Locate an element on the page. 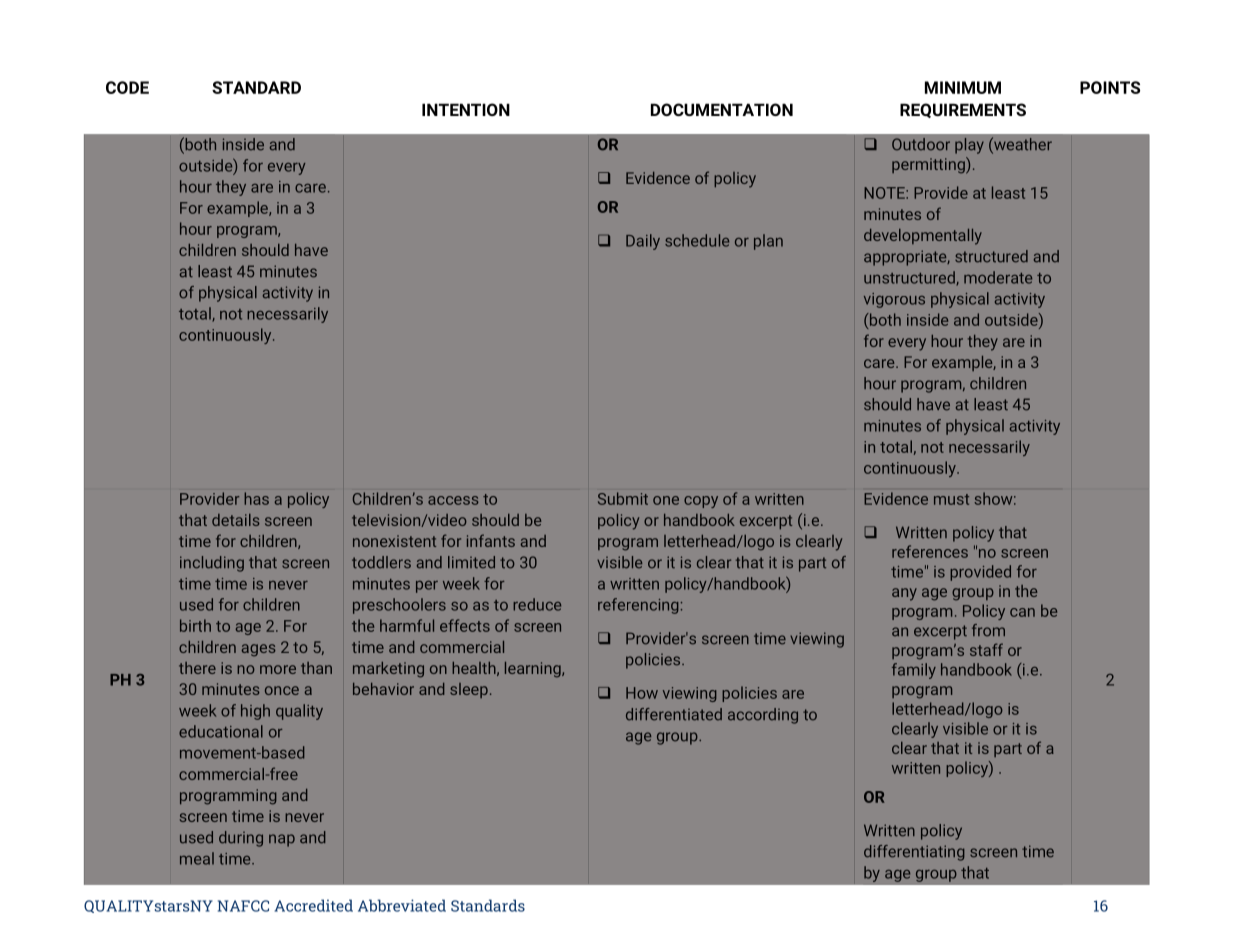 The image size is (1233, 952). differentiating is located at coordinates (914, 853).
